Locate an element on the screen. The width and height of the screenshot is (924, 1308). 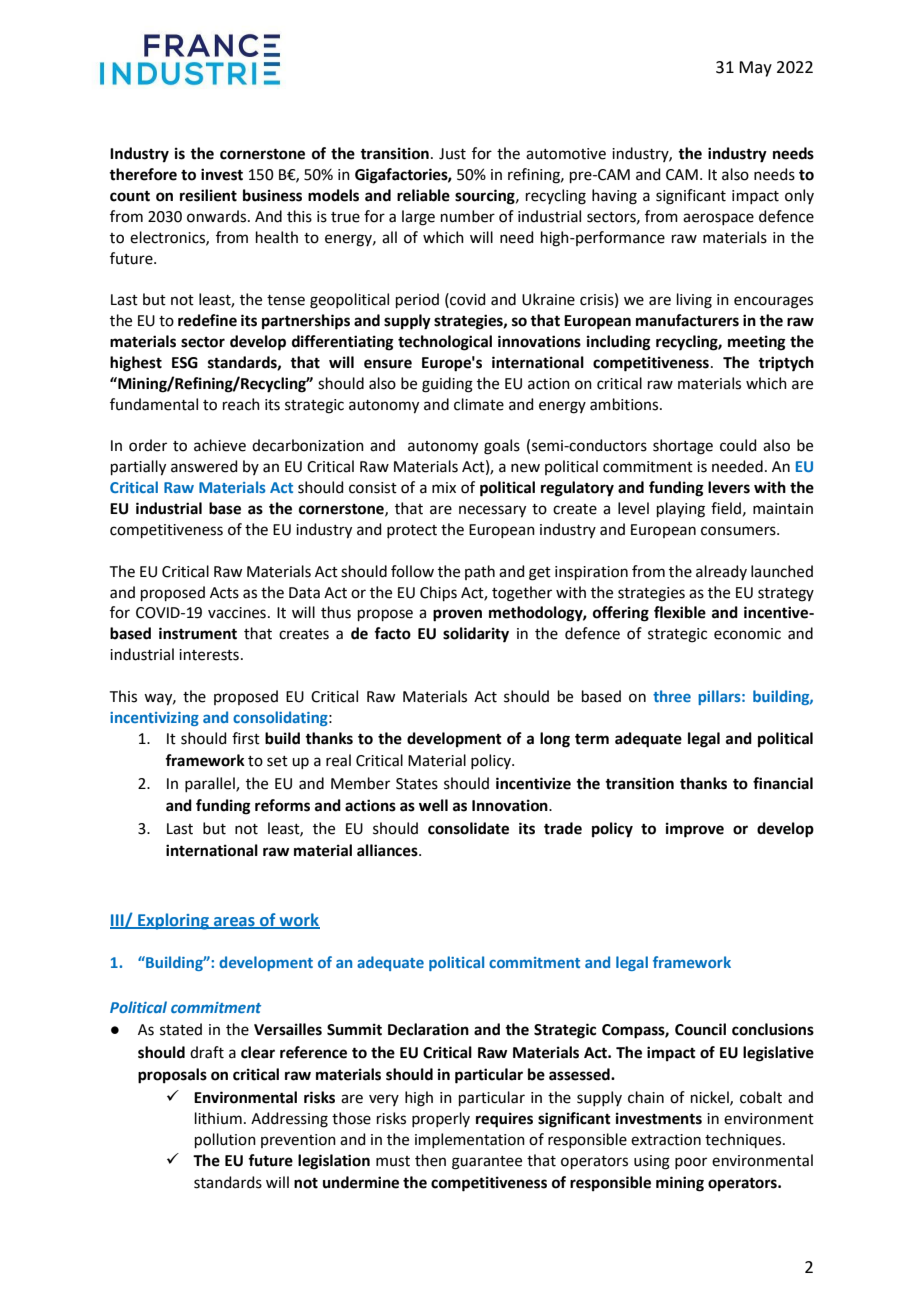
Just is located at coordinates (452, 154).
